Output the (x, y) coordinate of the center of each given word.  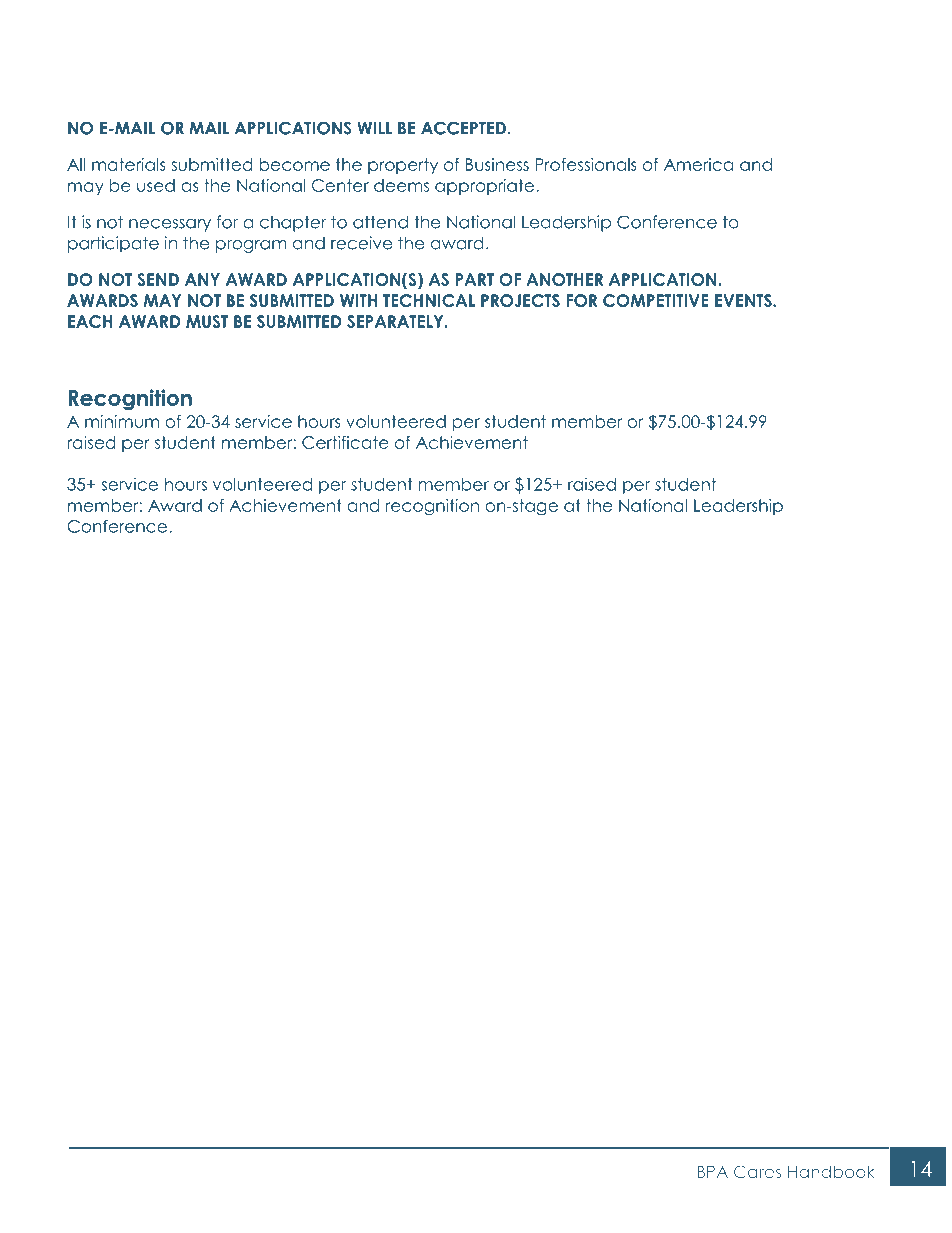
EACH (90, 321)
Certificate (345, 442)
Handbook (831, 1171)
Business (497, 164)
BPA (712, 1172)
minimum (122, 421)
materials (129, 164)
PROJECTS (520, 300)
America (698, 164)
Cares (757, 1171)
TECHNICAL (429, 300)
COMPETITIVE (656, 300)
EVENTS (744, 300)
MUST (207, 321)
